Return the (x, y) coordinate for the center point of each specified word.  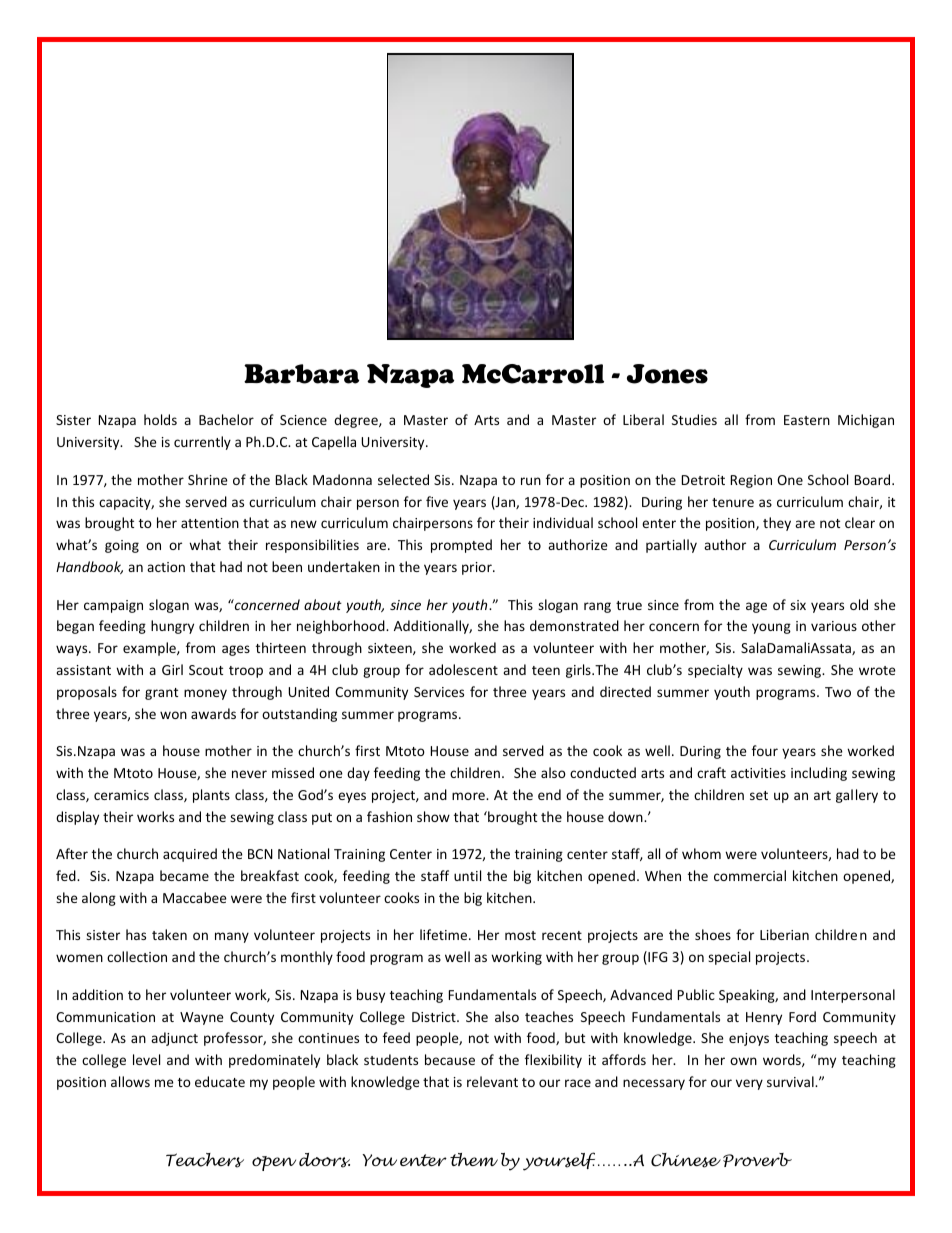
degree (357, 421)
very (749, 1084)
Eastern (807, 420)
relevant (492, 1081)
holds (160, 419)
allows (130, 1081)
